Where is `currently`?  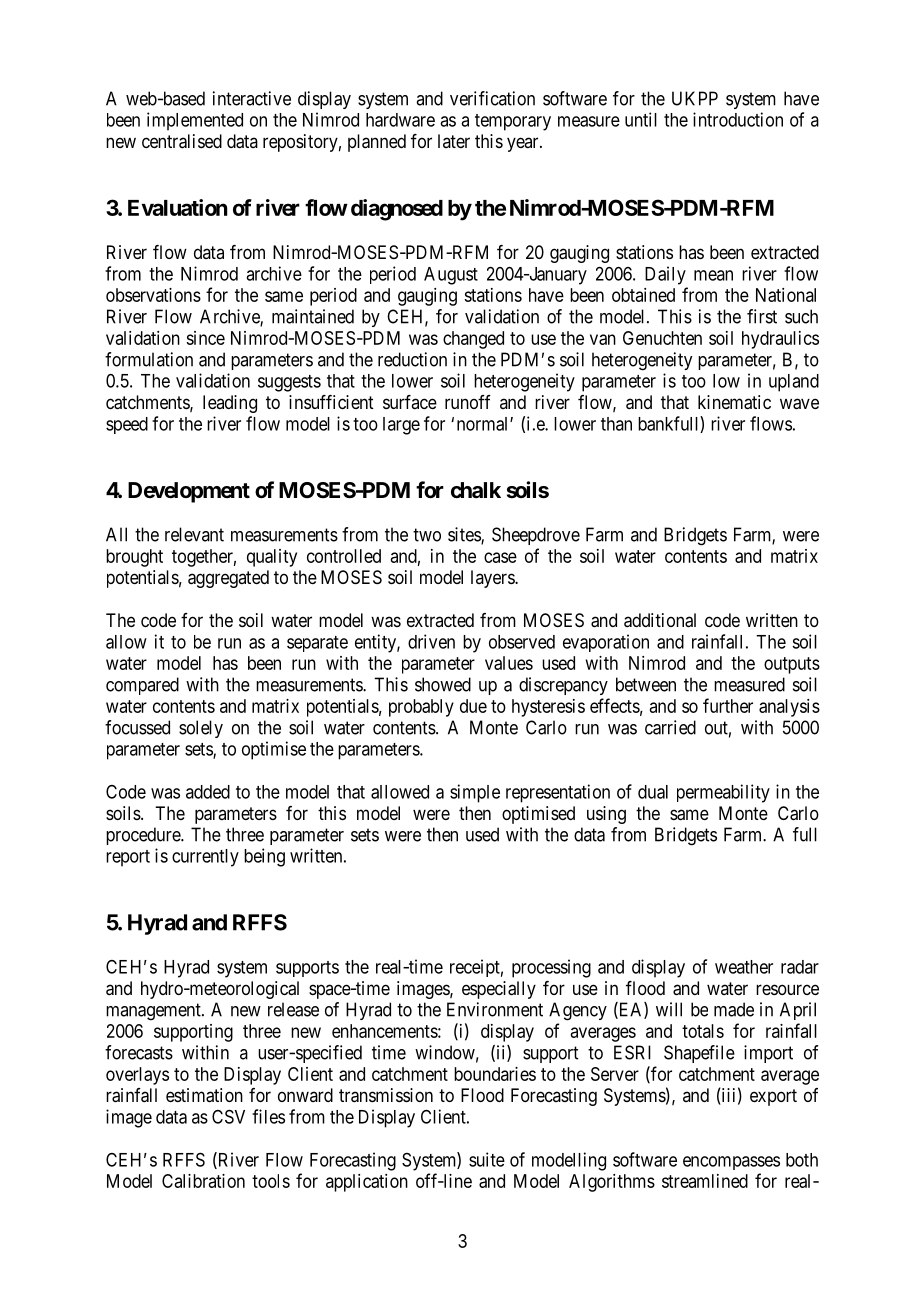 currently is located at coordinates (205, 858).
